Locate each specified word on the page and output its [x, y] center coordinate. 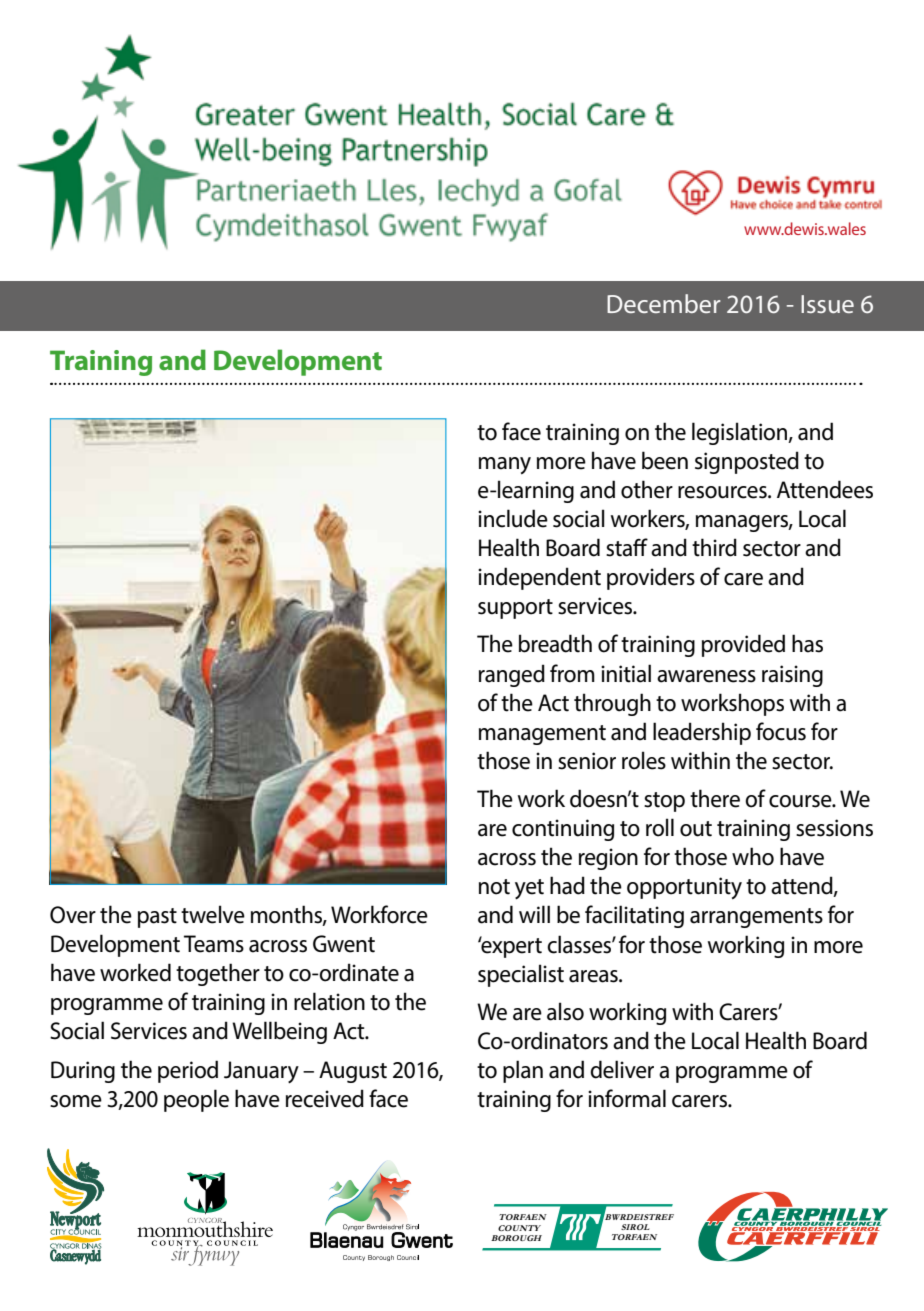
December [664, 303]
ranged [512, 675]
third [714, 547]
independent [539, 578]
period [188, 1071]
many [505, 466]
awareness [706, 676]
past [157, 918]
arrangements [756, 918]
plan [523, 1071]
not [494, 887]
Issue [827, 304]
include [513, 518]
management [542, 735]
